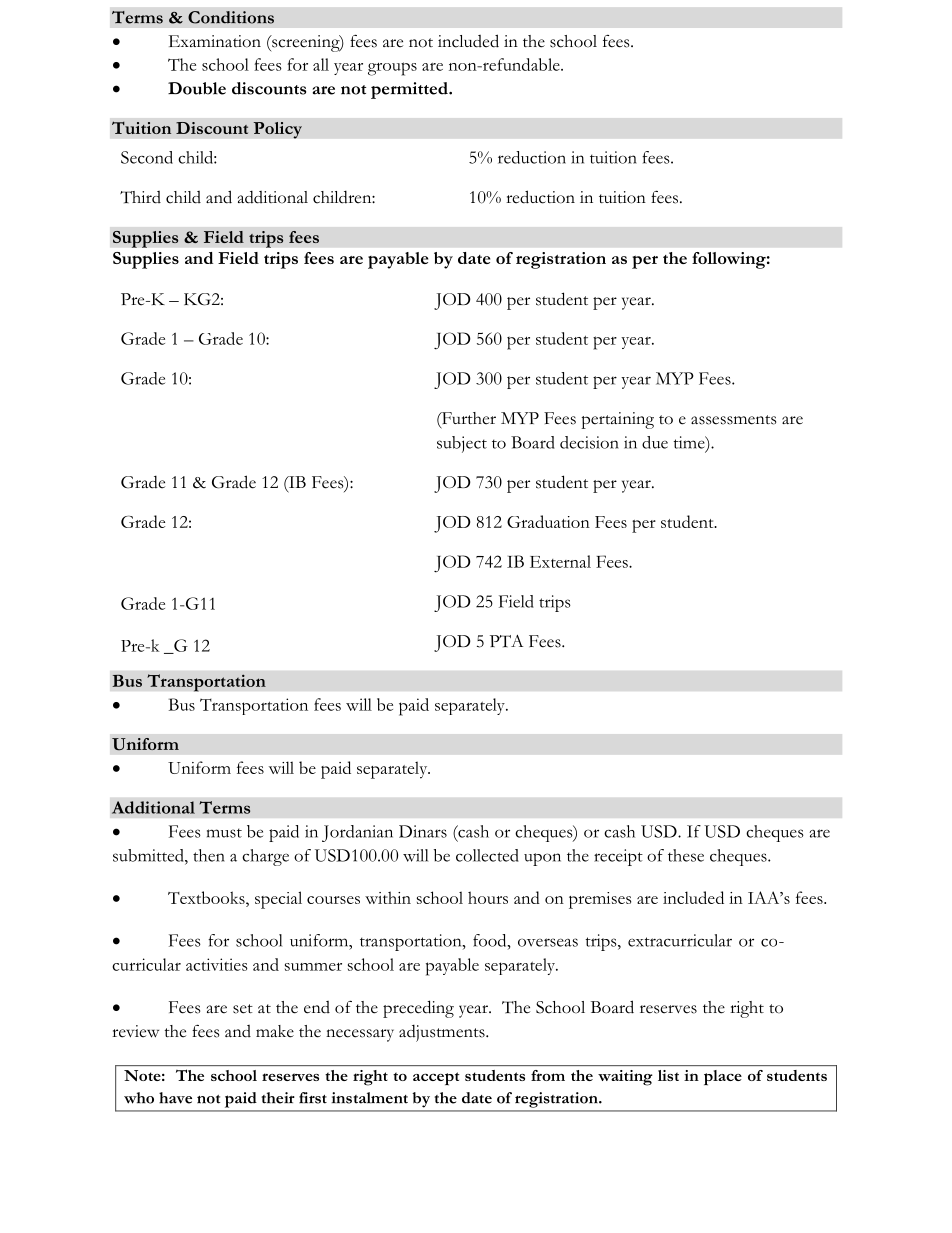  Describe the element at coordinates (215, 41) in the document. I see `Examination` at that location.
